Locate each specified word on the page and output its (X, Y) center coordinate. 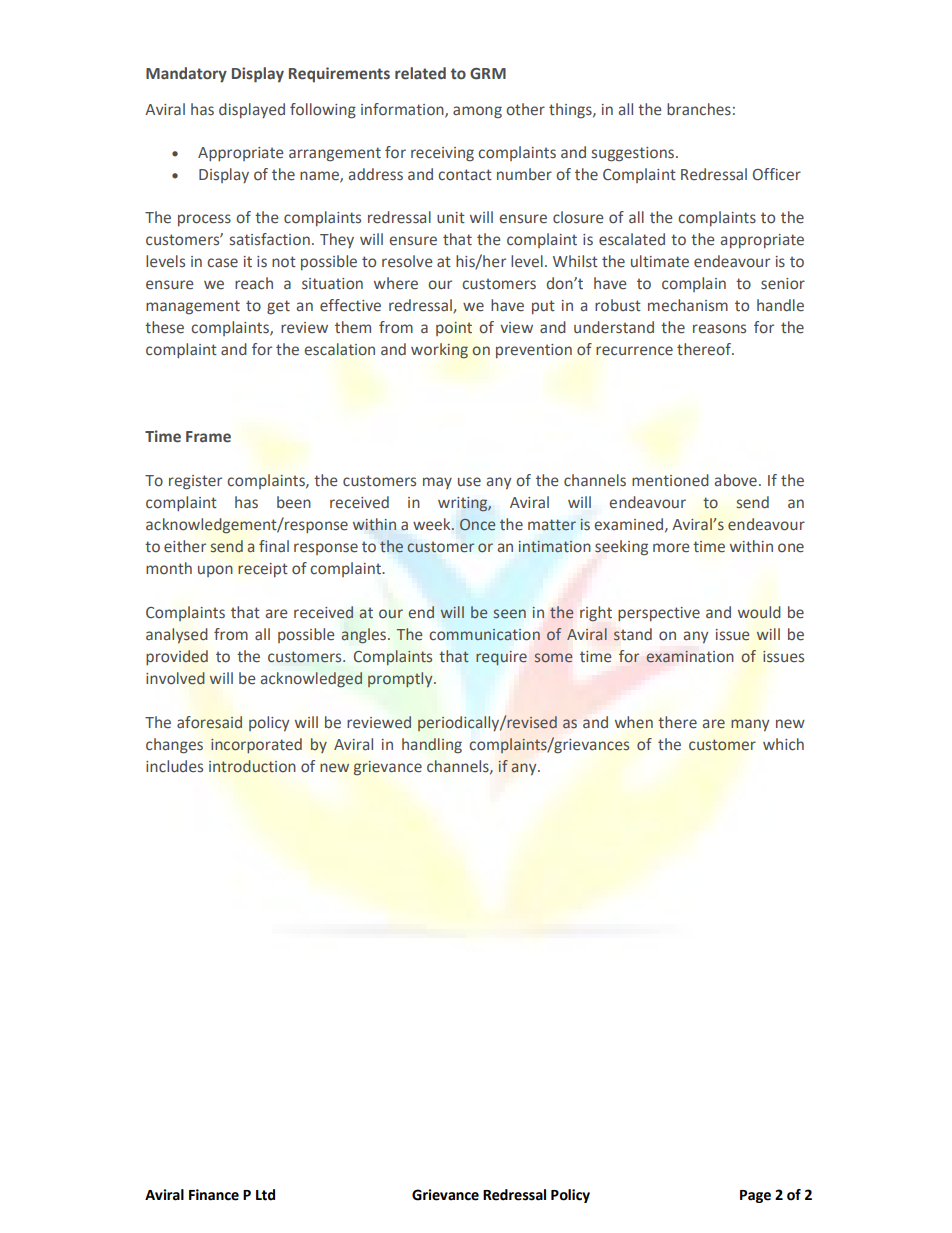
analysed (177, 635)
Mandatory (186, 75)
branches (699, 109)
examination (690, 657)
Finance (214, 1195)
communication (485, 634)
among (477, 112)
